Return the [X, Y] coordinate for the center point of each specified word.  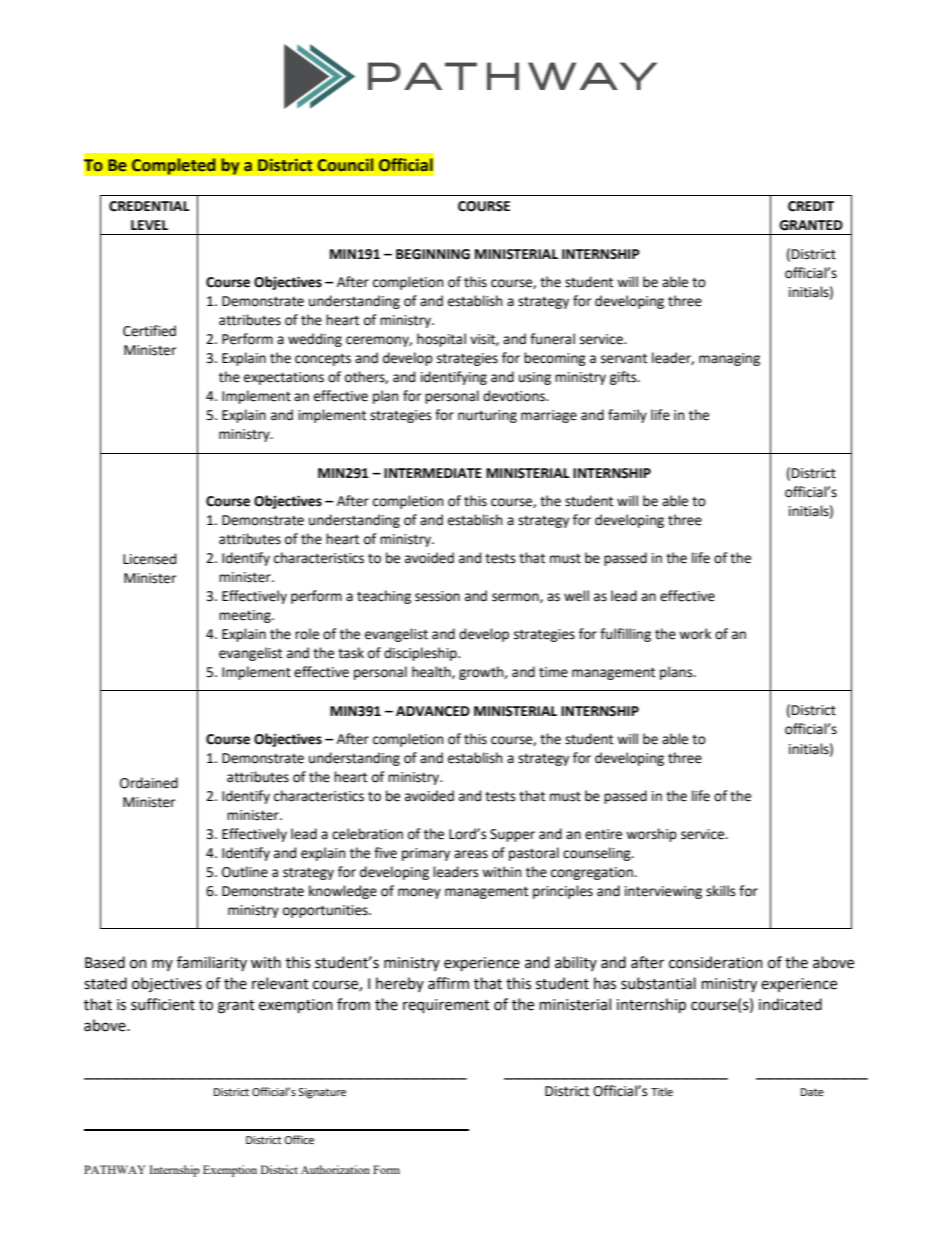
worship [651, 835]
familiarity [212, 963]
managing [729, 359]
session [437, 596]
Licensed [149, 559]
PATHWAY [115, 1169]
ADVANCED [433, 711]
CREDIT [811, 206]
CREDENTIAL [149, 206]
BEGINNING [433, 254]
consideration [716, 962]
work [695, 634]
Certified [149, 331]
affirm [448, 983]
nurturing [487, 416]
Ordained [149, 783]
